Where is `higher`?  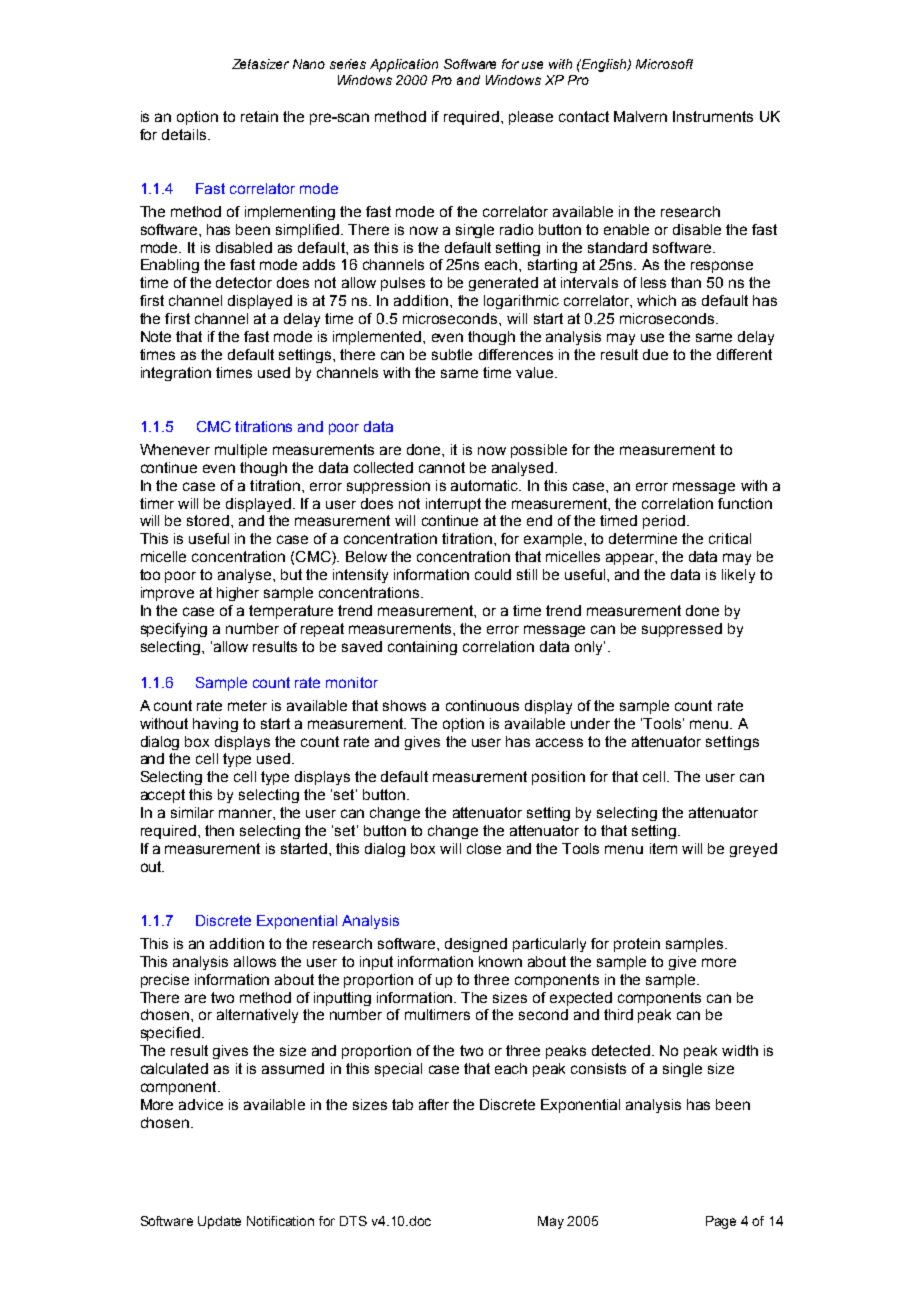
higher is located at coordinates (238, 594).
